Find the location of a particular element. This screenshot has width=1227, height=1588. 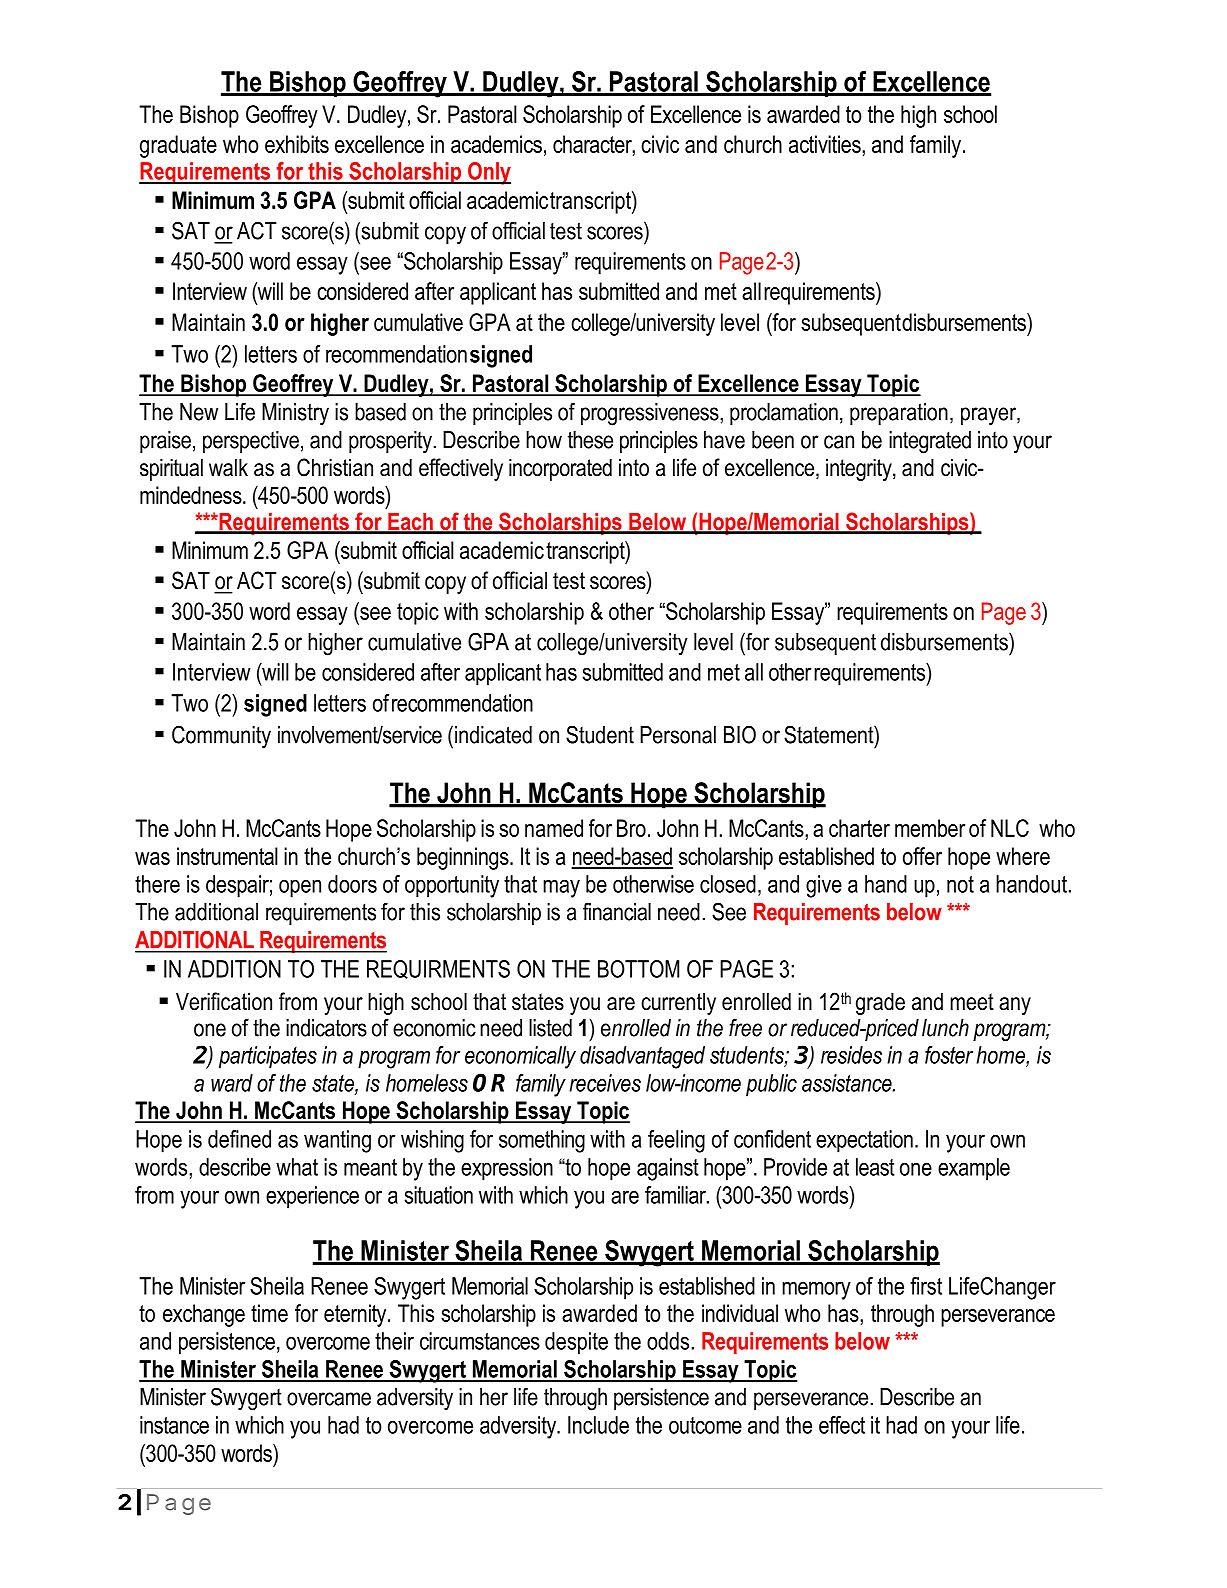

walk is located at coordinates (228, 467).
